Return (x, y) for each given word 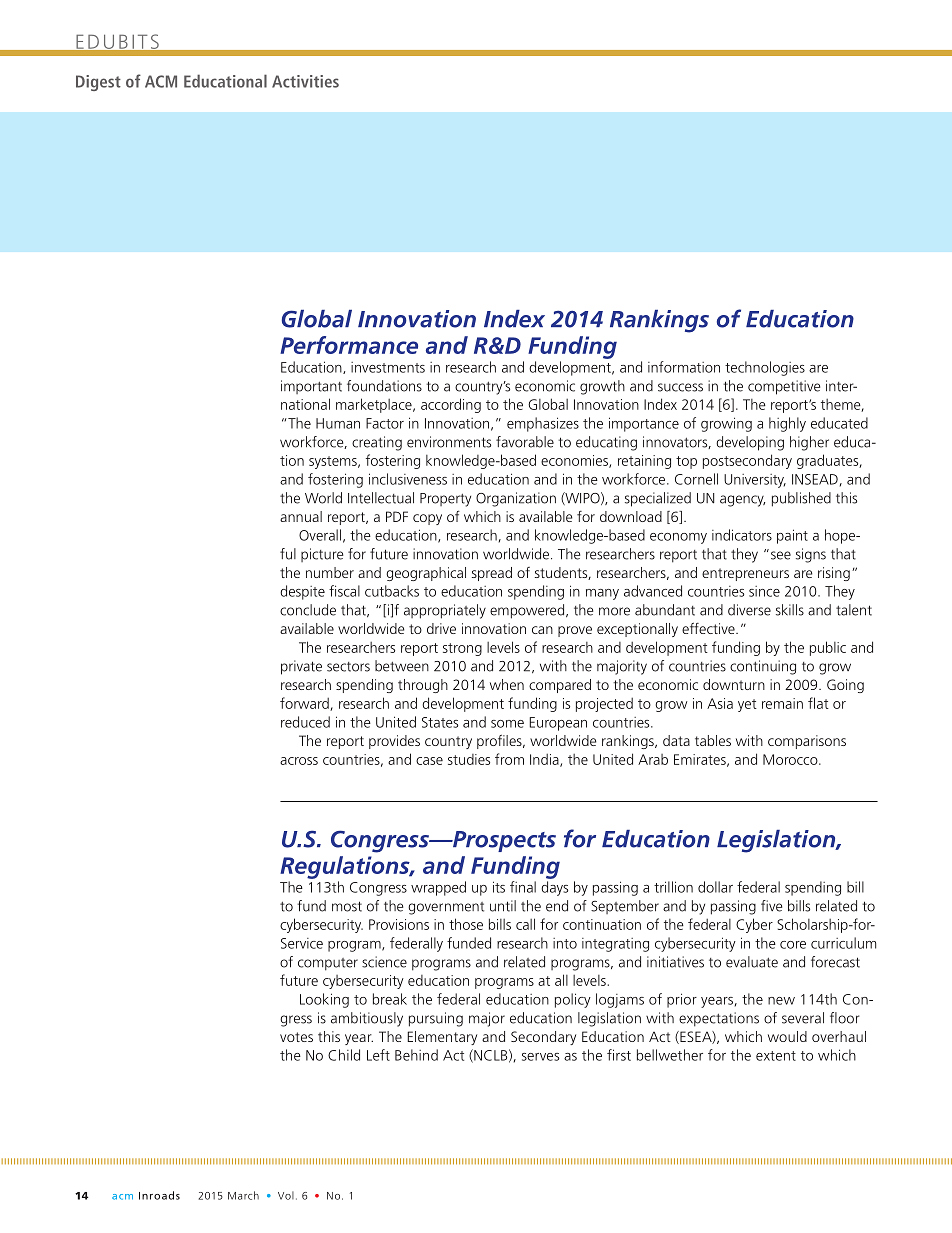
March (243, 1195)
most (347, 906)
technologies (765, 368)
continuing (763, 667)
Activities (305, 81)
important (311, 387)
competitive (784, 387)
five (771, 906)
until (503, 906)
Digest (98, 83)
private (301, 667)
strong (462, 649)
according (451, 405)
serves (540, 1057)
